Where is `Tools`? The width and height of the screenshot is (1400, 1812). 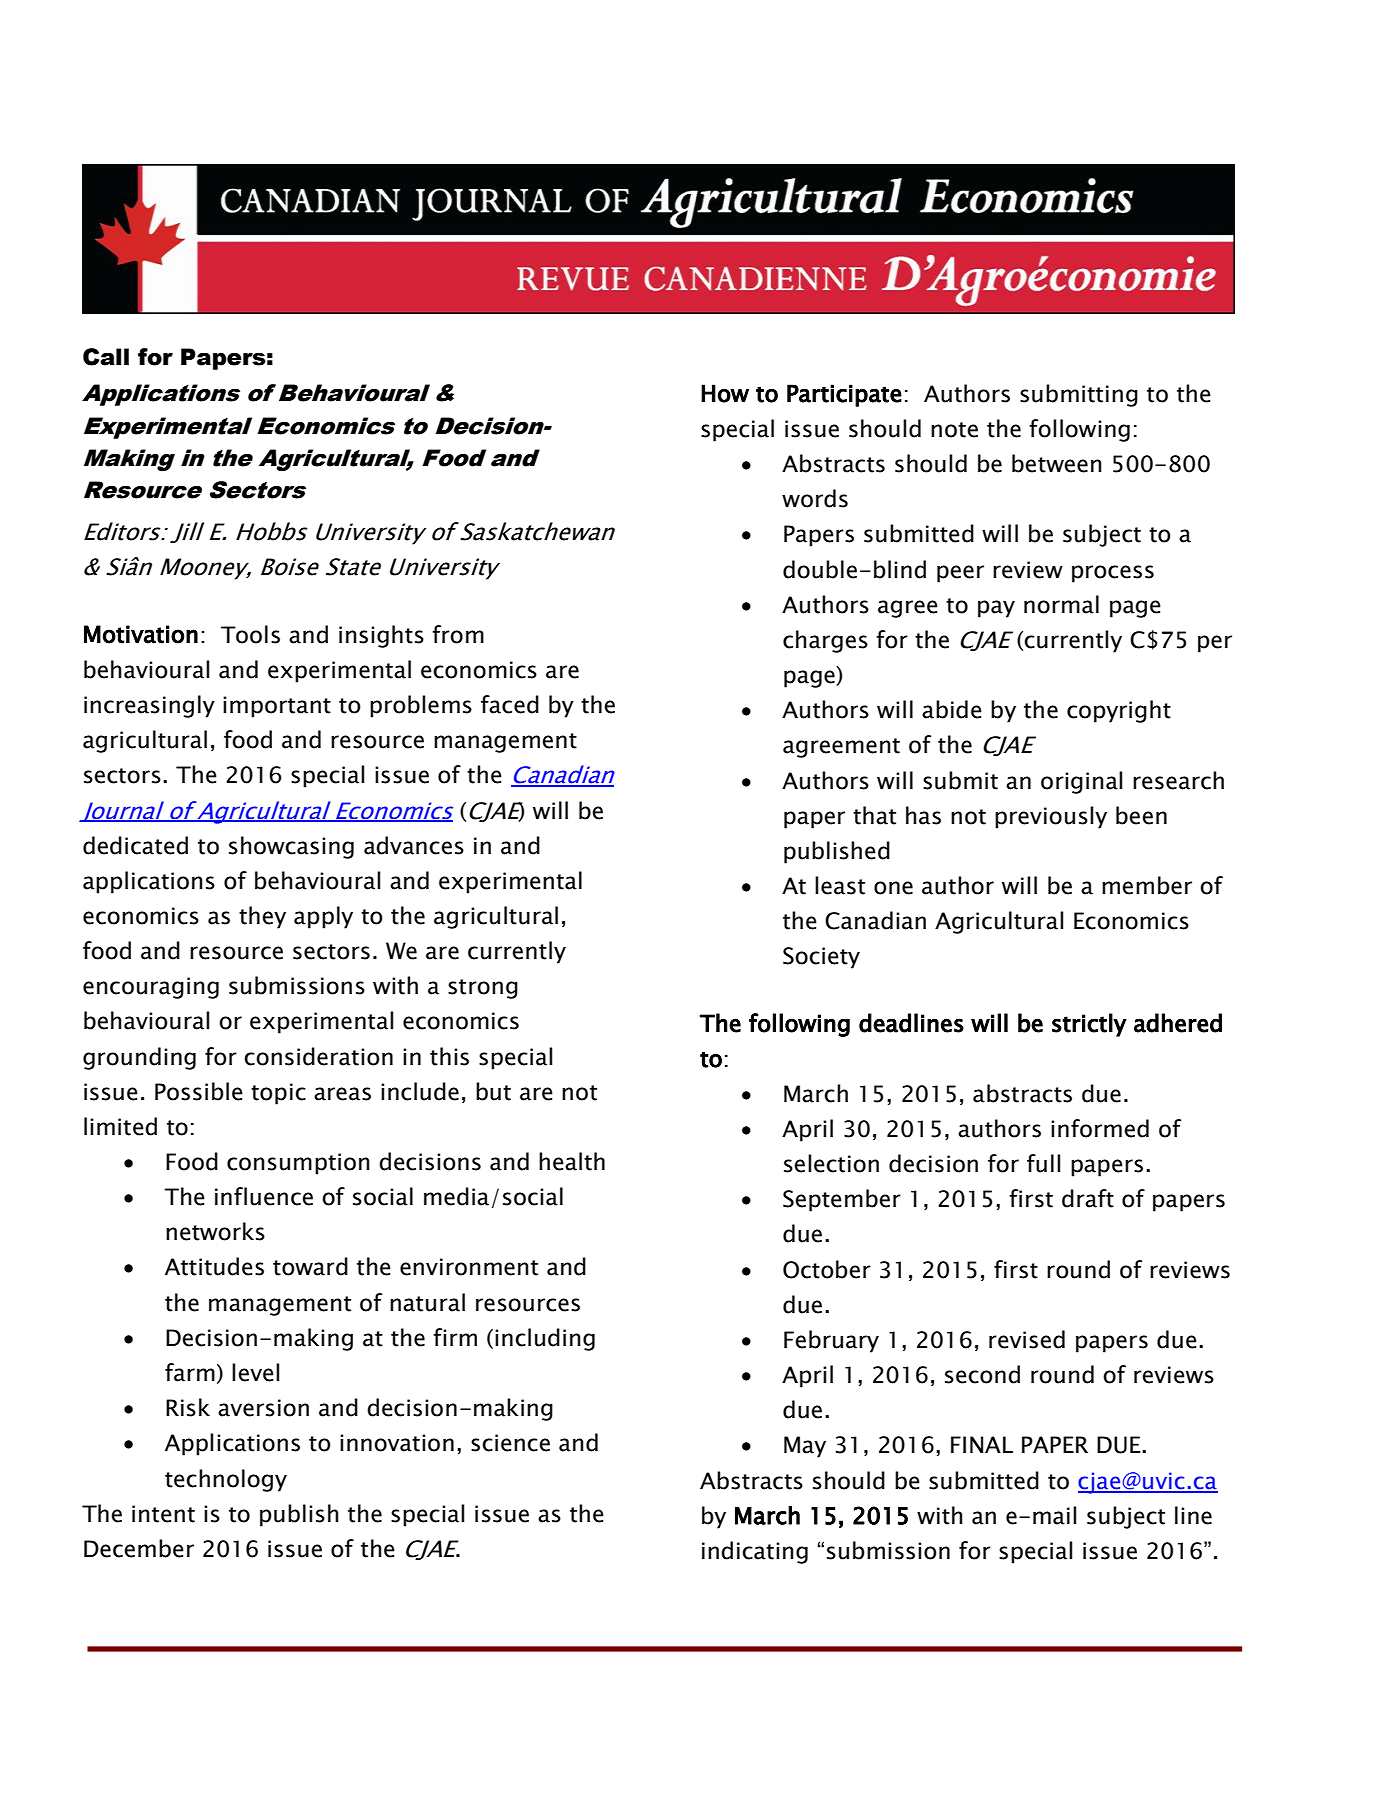
Tools is located at coordinates (250, 634).
